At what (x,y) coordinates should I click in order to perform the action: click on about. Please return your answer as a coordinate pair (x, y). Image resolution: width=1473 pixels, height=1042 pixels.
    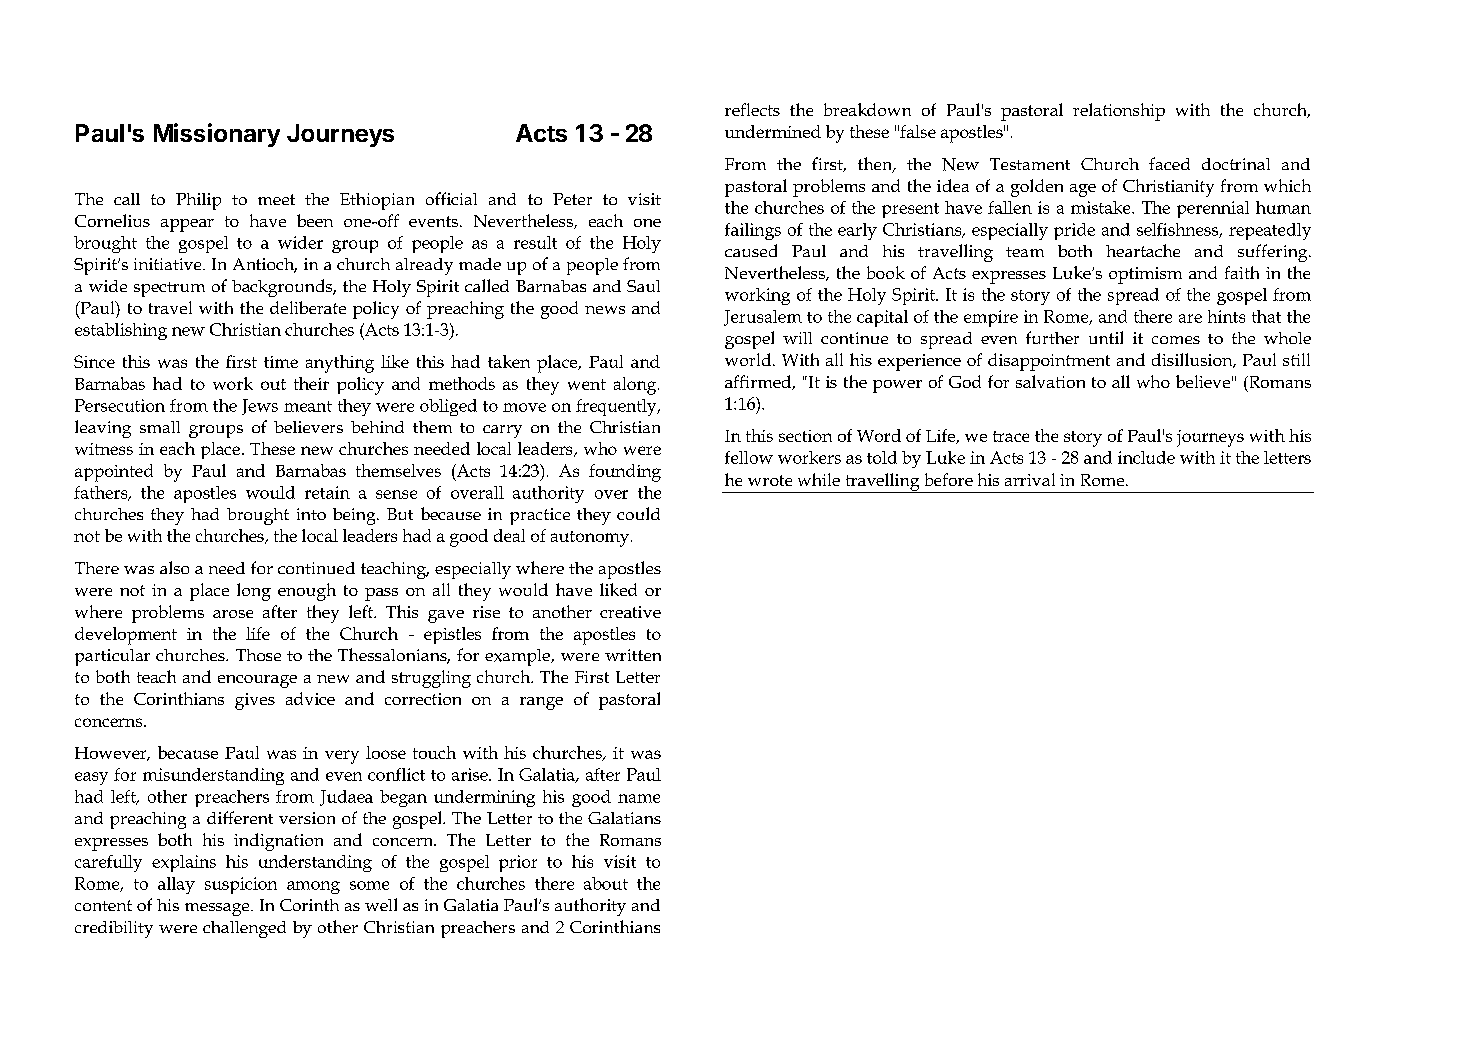
    Looking at the image, I should click on (606, 883).
